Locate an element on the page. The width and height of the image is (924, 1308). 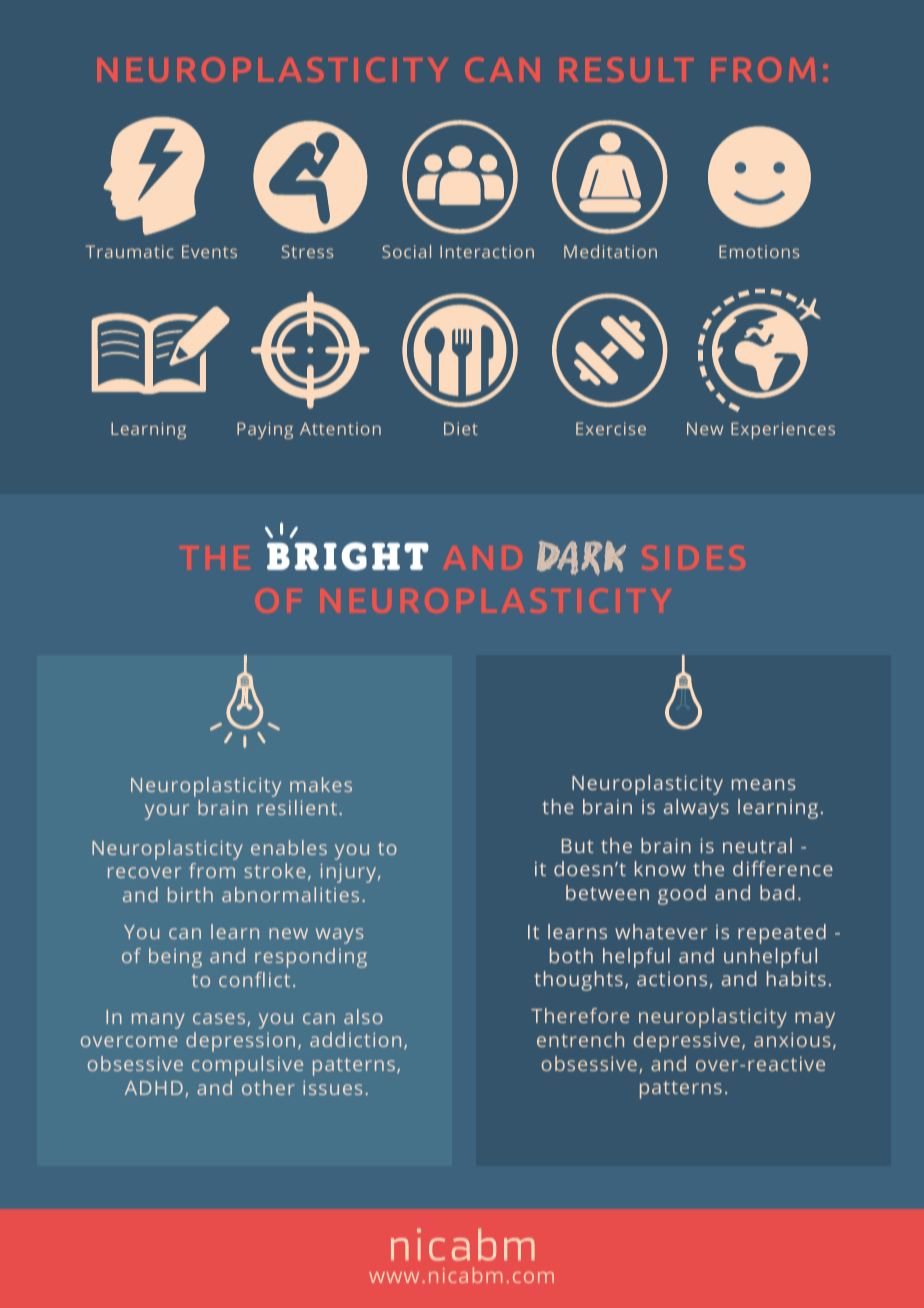
Diet is located at coordinates (461, 428).
